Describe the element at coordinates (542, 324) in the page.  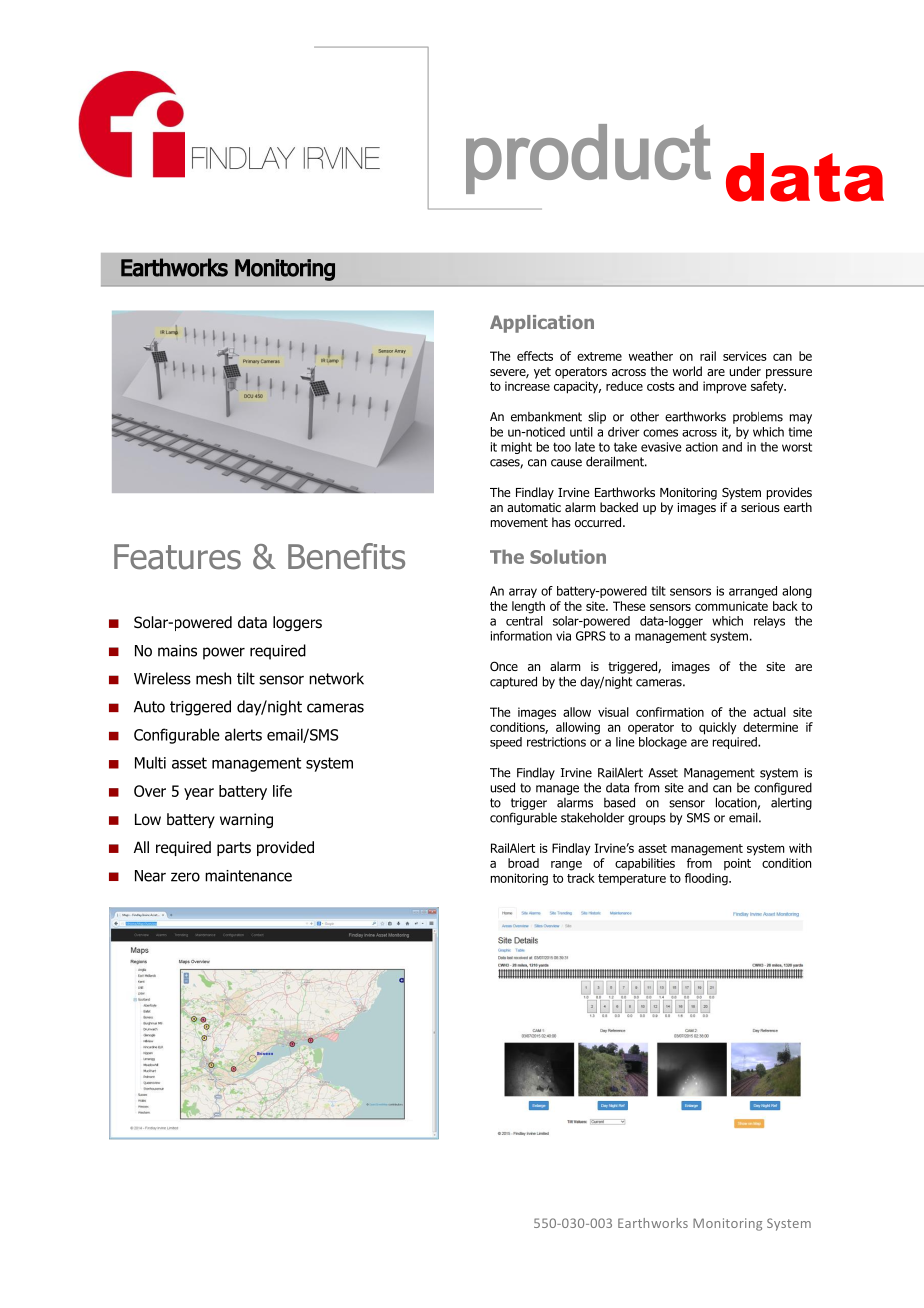
I see `Application` at that location.
